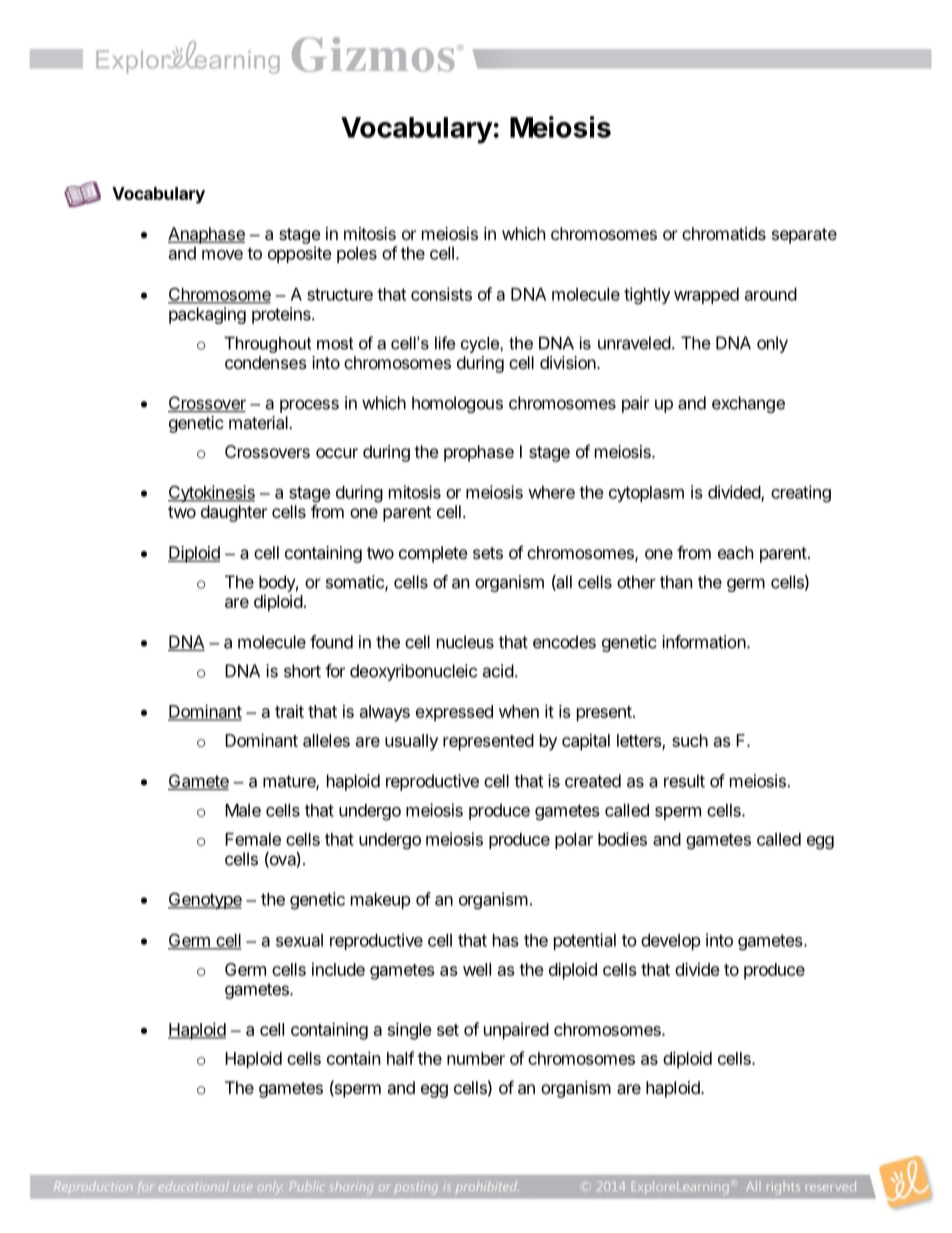 This screenshot has height=1233, width=952. What do you see at coordinates (704, 642) in the screenshot?
I see `information` at bounding box center [704, 642].
